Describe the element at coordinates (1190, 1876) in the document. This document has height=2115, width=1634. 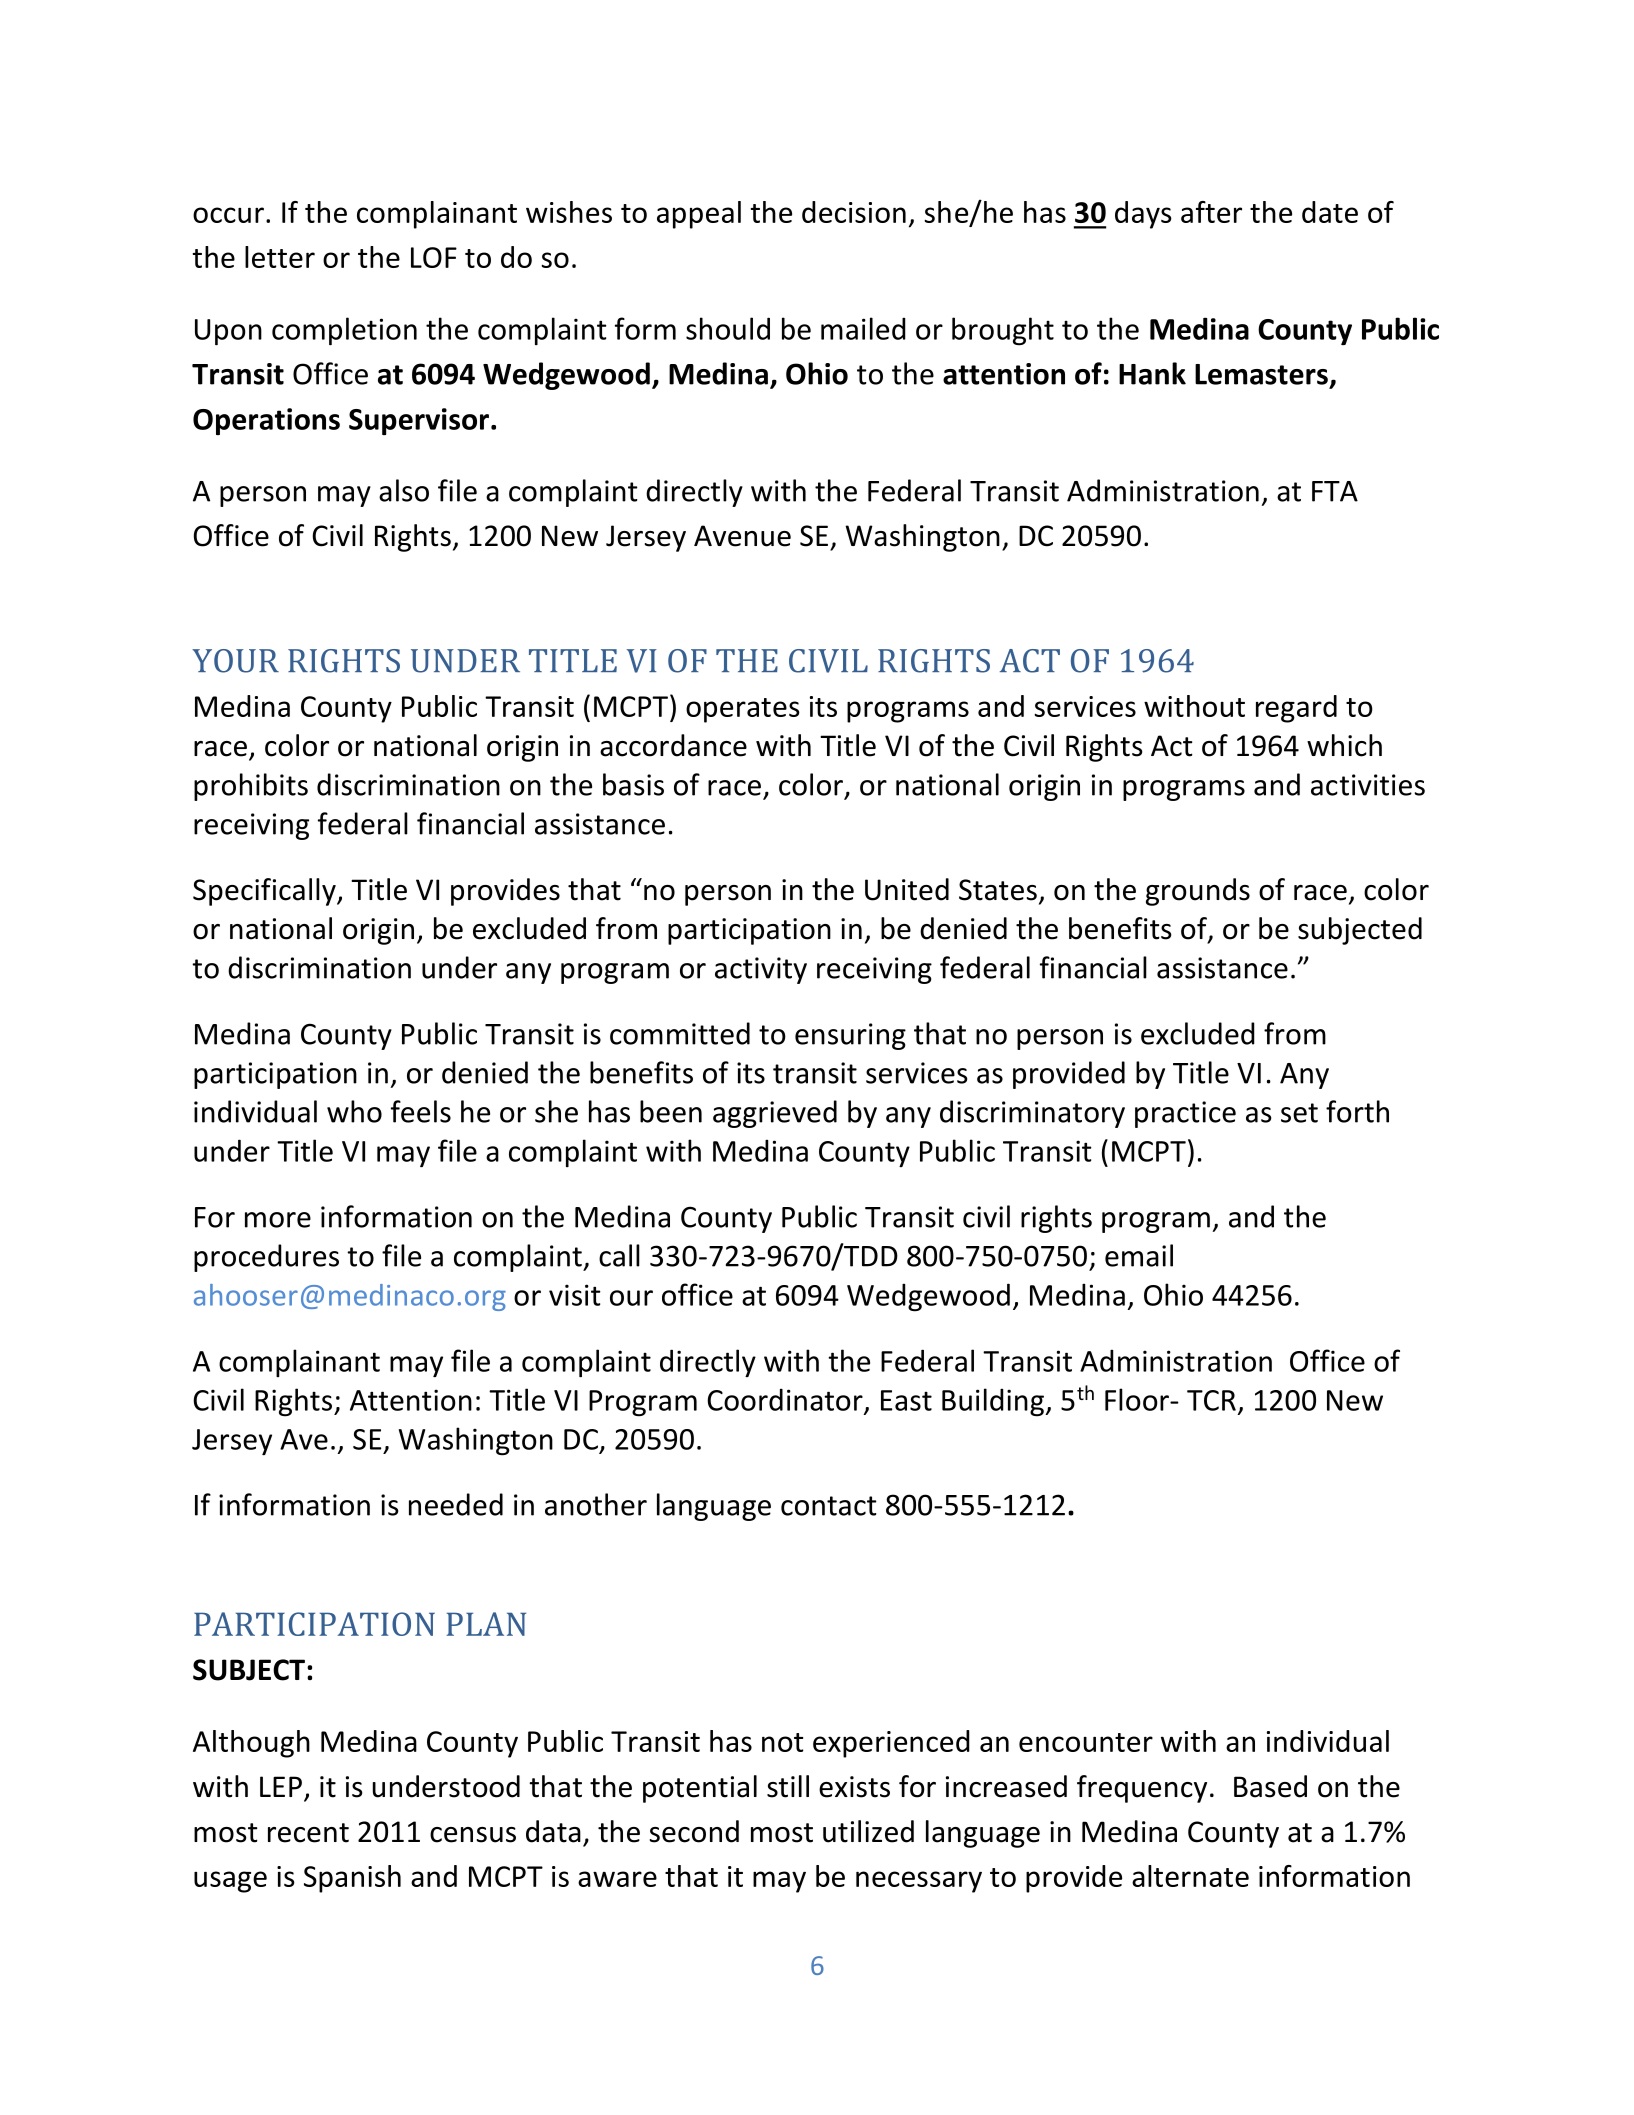
I see `alternate` at that location.
